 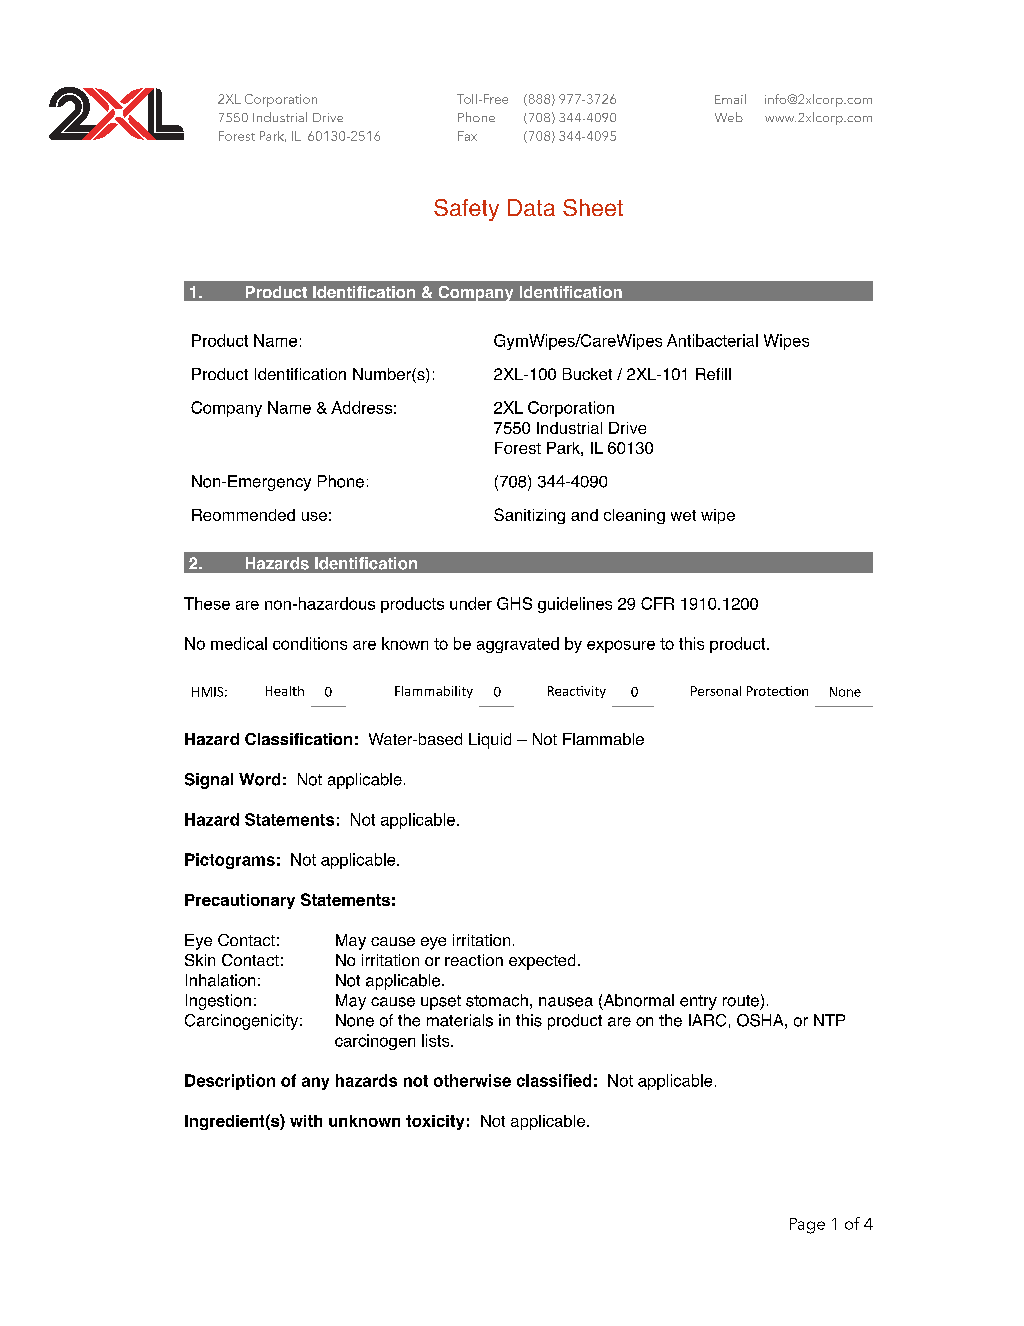 I want to click on Address, so click(x=361, y=407).
